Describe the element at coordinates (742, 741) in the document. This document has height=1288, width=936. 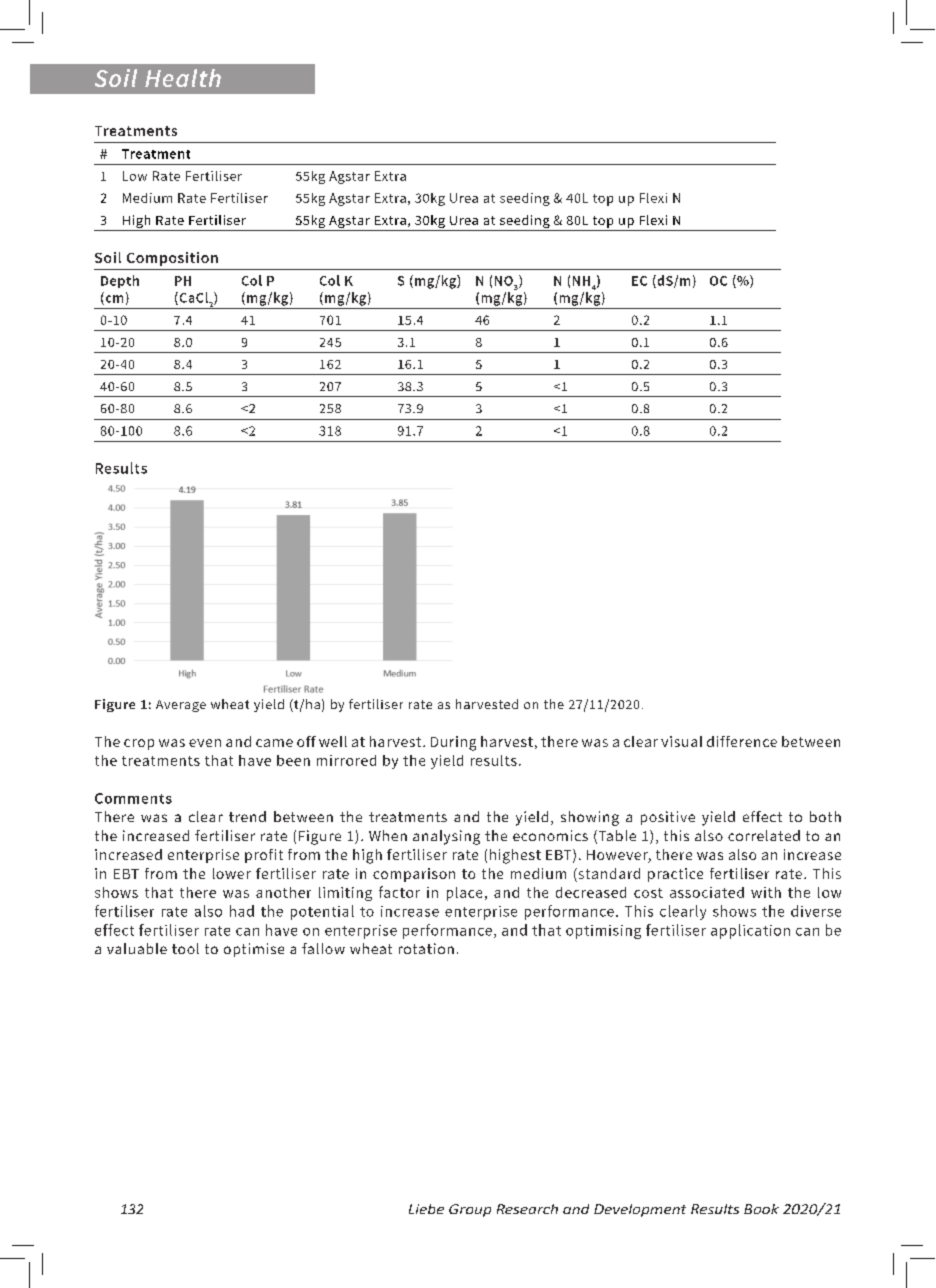
I see `difference` at that location.
